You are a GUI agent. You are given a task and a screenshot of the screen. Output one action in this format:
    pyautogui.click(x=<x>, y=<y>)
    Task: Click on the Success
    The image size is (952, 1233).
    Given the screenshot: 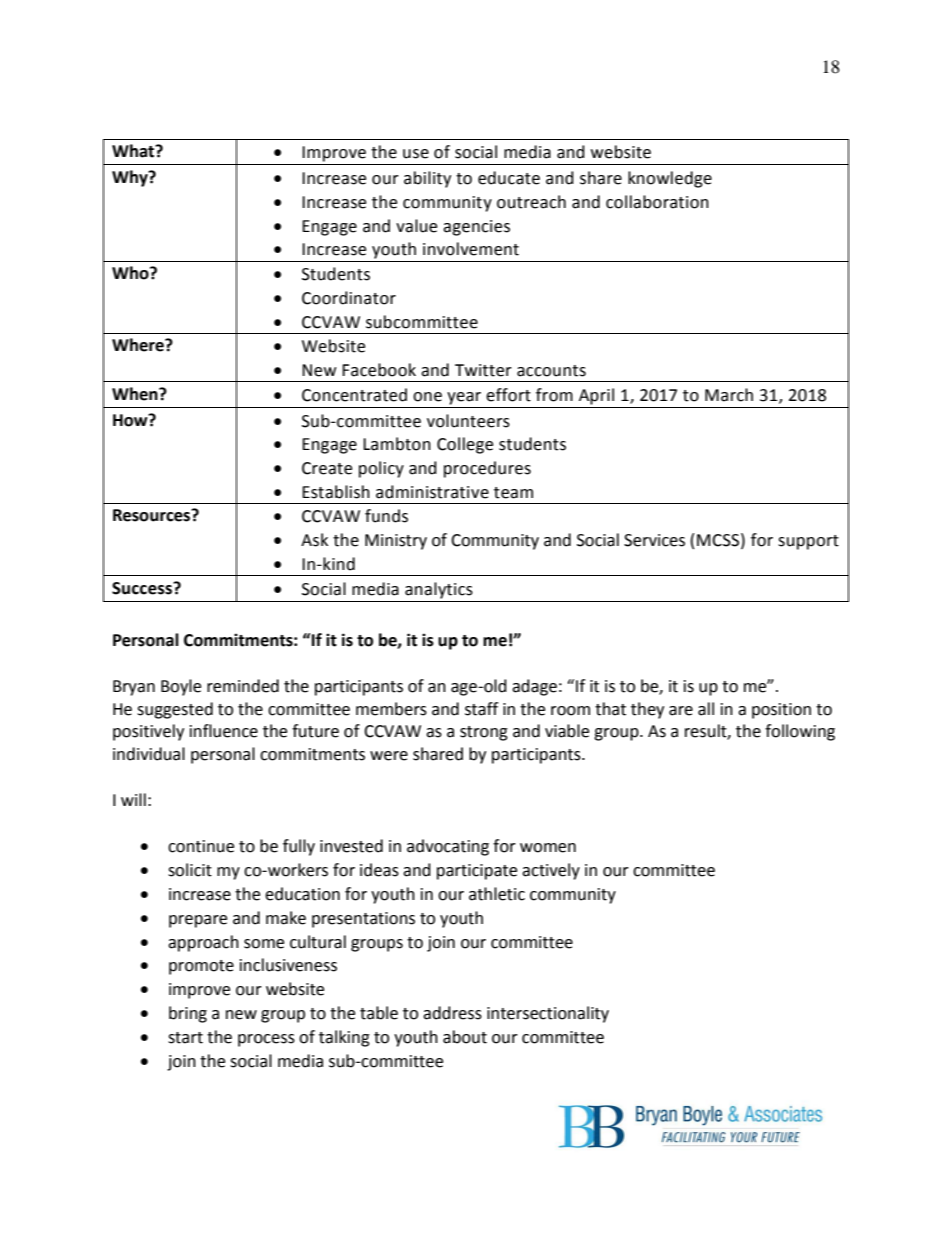 What is the action you would take?
    pyautogui.click(x=143, y=588)
